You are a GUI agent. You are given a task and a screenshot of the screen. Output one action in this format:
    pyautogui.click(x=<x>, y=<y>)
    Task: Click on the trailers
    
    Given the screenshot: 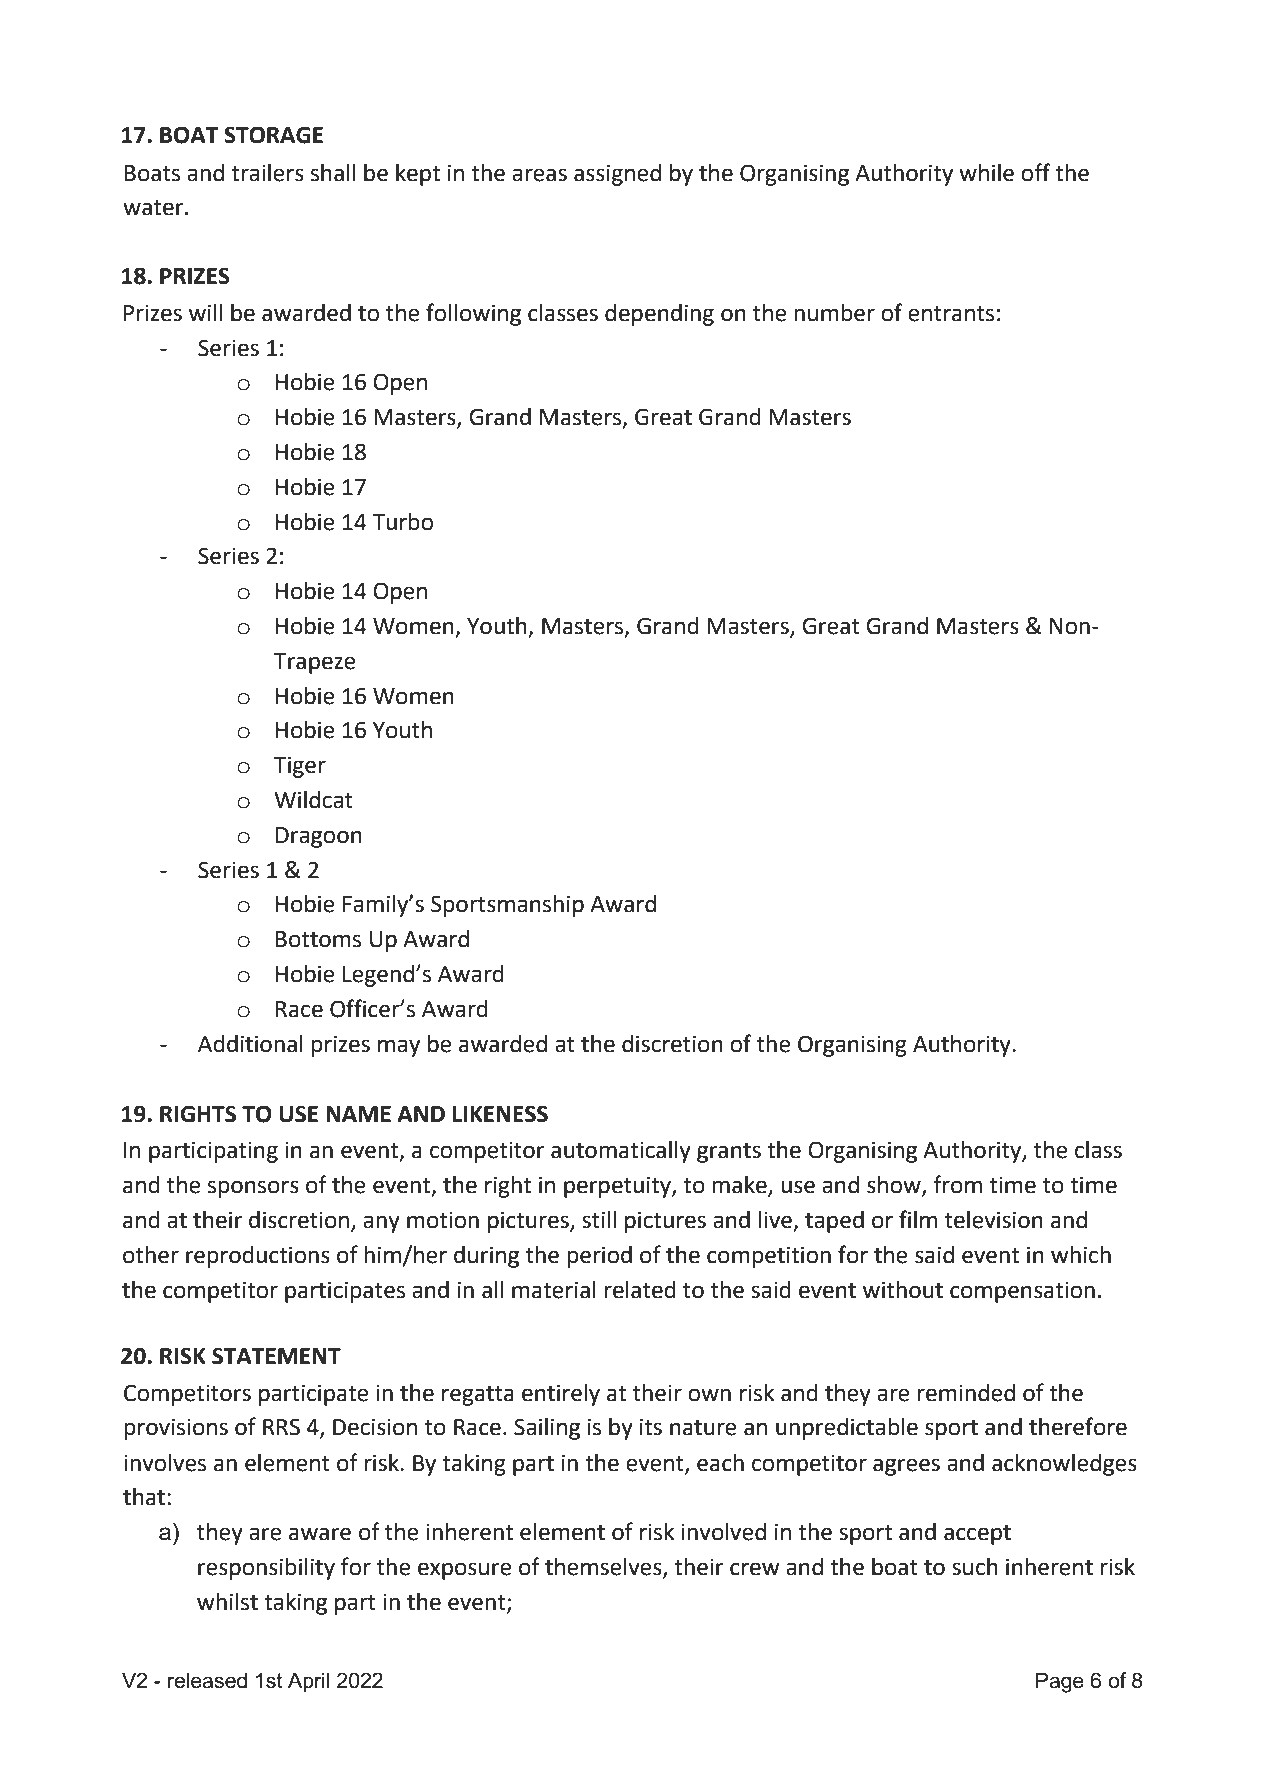 What is the action you would take?
    pyautogui.click(x=267, y=173)
